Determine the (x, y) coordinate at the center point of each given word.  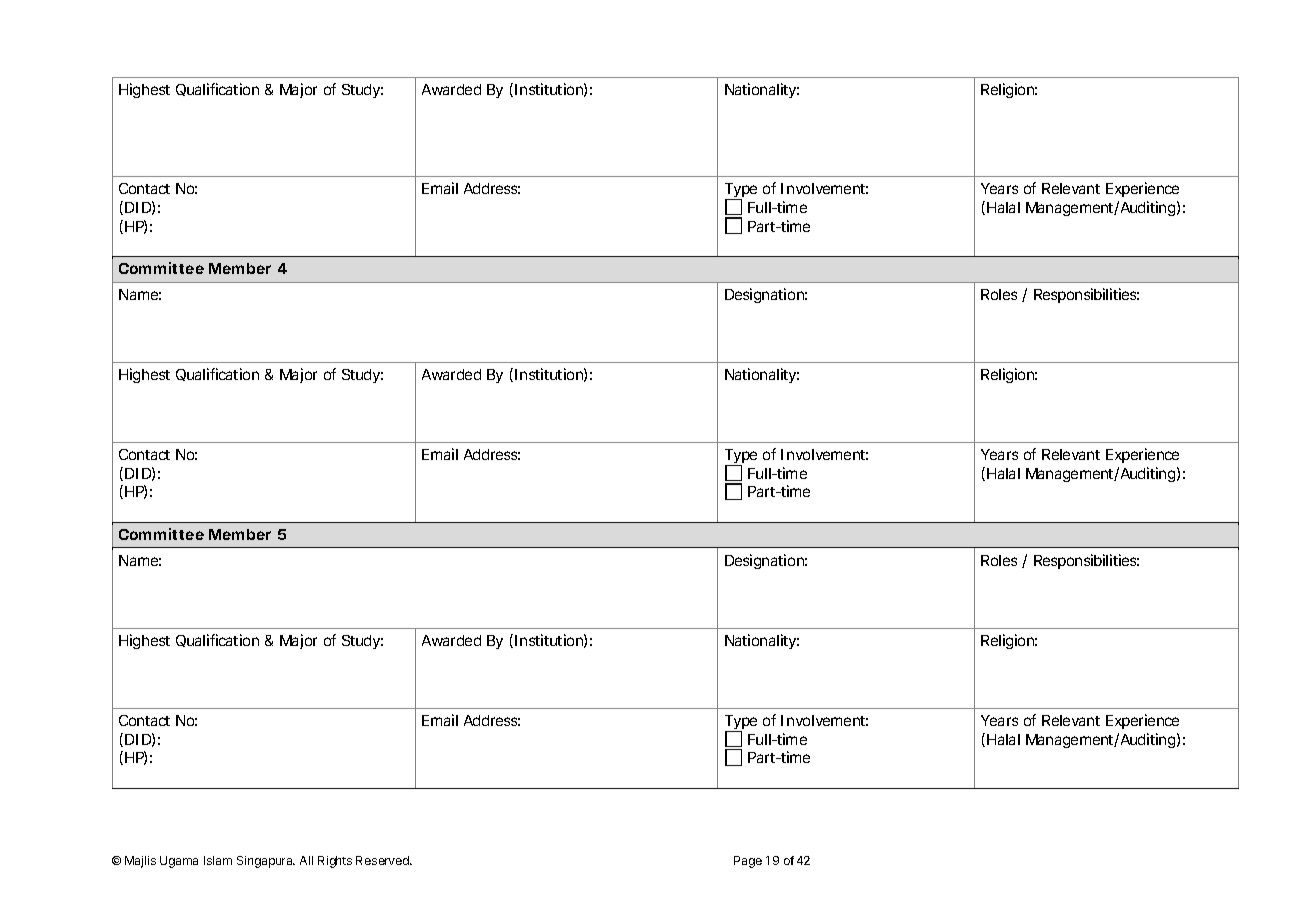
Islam (218, 860)
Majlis (140, 862)
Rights (335, 862)
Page (748, 862)
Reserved (383, 860)
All (306, 860)
